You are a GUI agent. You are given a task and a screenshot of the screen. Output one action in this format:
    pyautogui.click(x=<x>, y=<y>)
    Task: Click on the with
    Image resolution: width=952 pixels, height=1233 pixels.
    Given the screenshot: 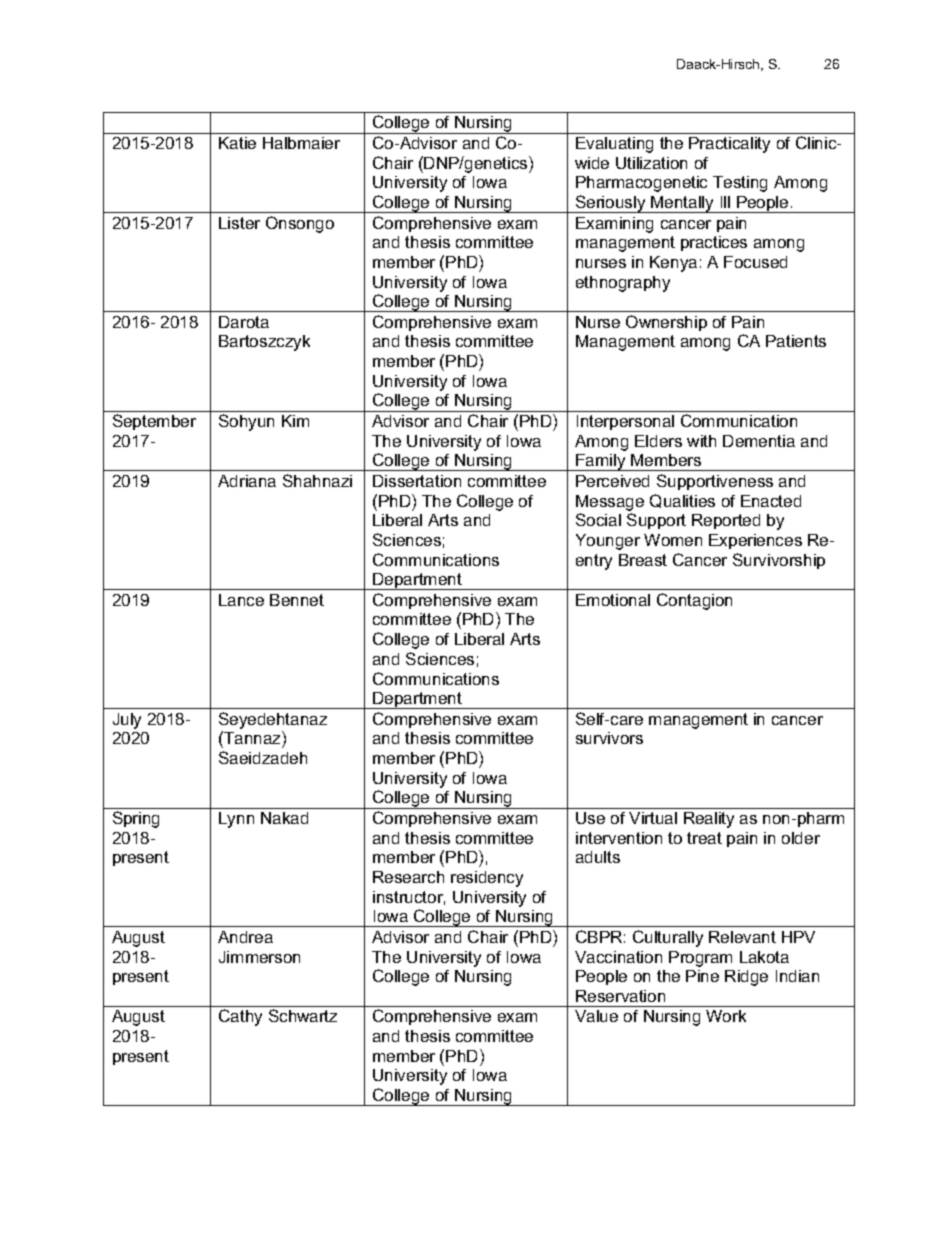 What is the action you would take?
    pyautogui.click(x=701, y=441)
